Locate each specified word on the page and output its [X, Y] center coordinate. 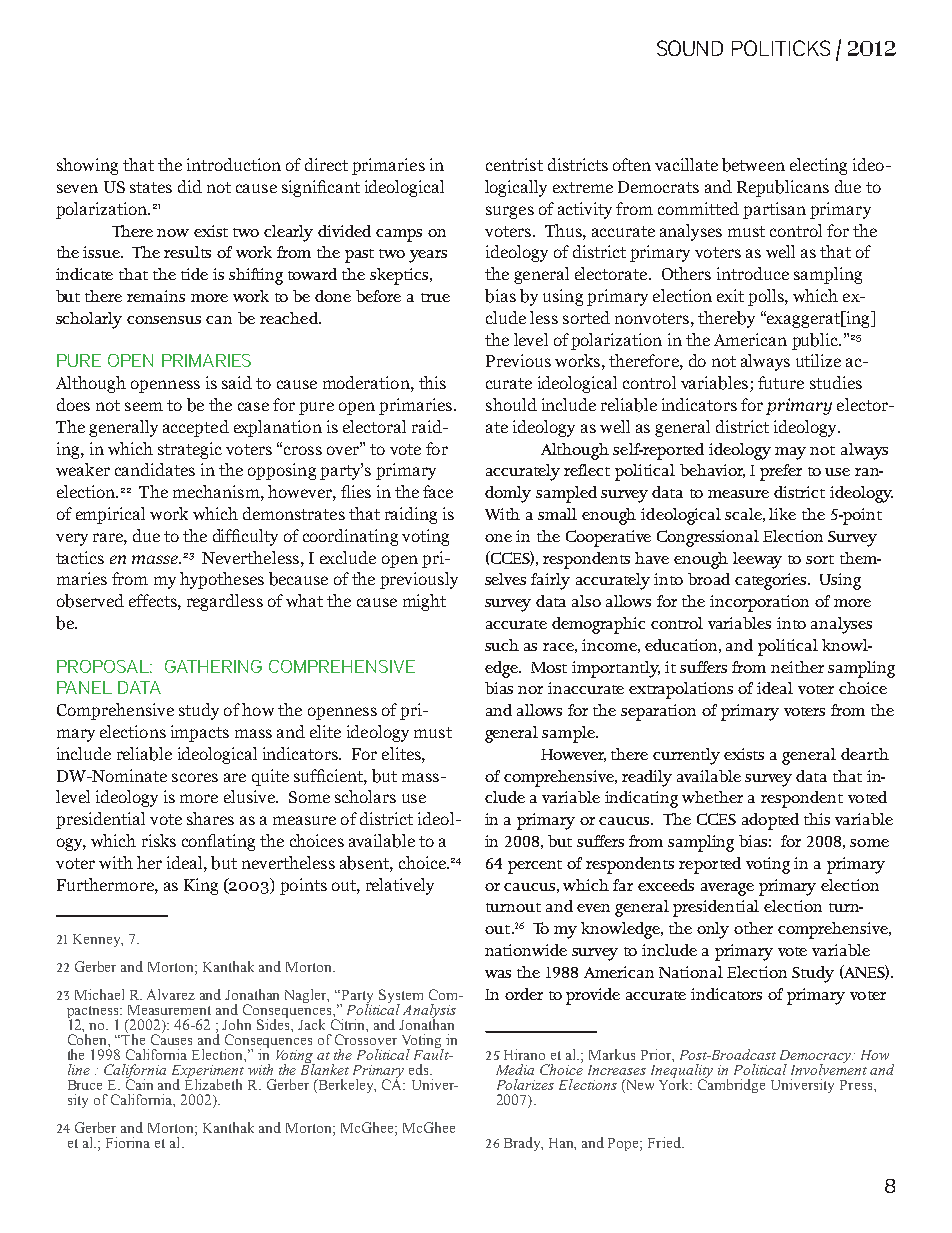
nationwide [526, 950]
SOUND [690, 48]
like [782, 514]
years [428, 256]
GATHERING [213, 666]
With [502, 514]
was [498, 974]
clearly [288, 233]
